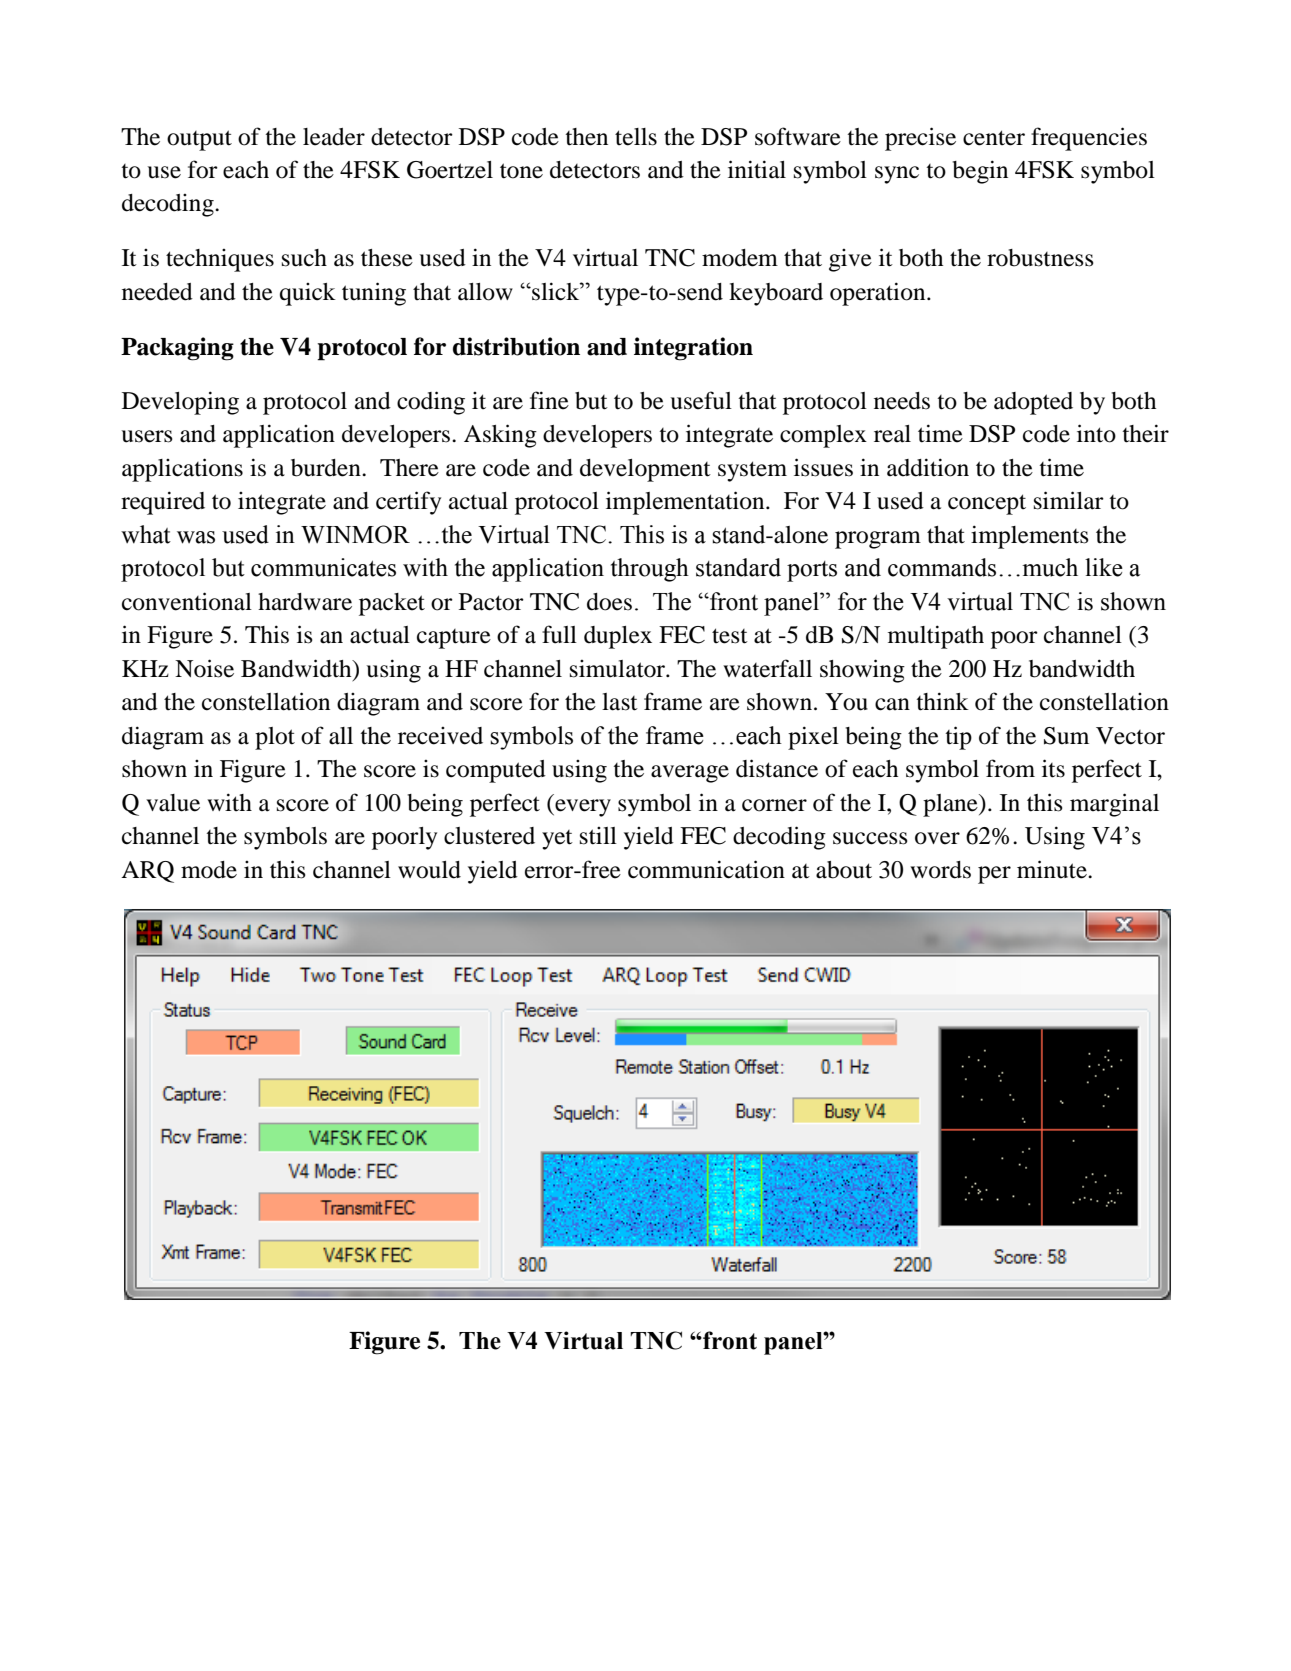  I want to click on required, so click(163, 503).
